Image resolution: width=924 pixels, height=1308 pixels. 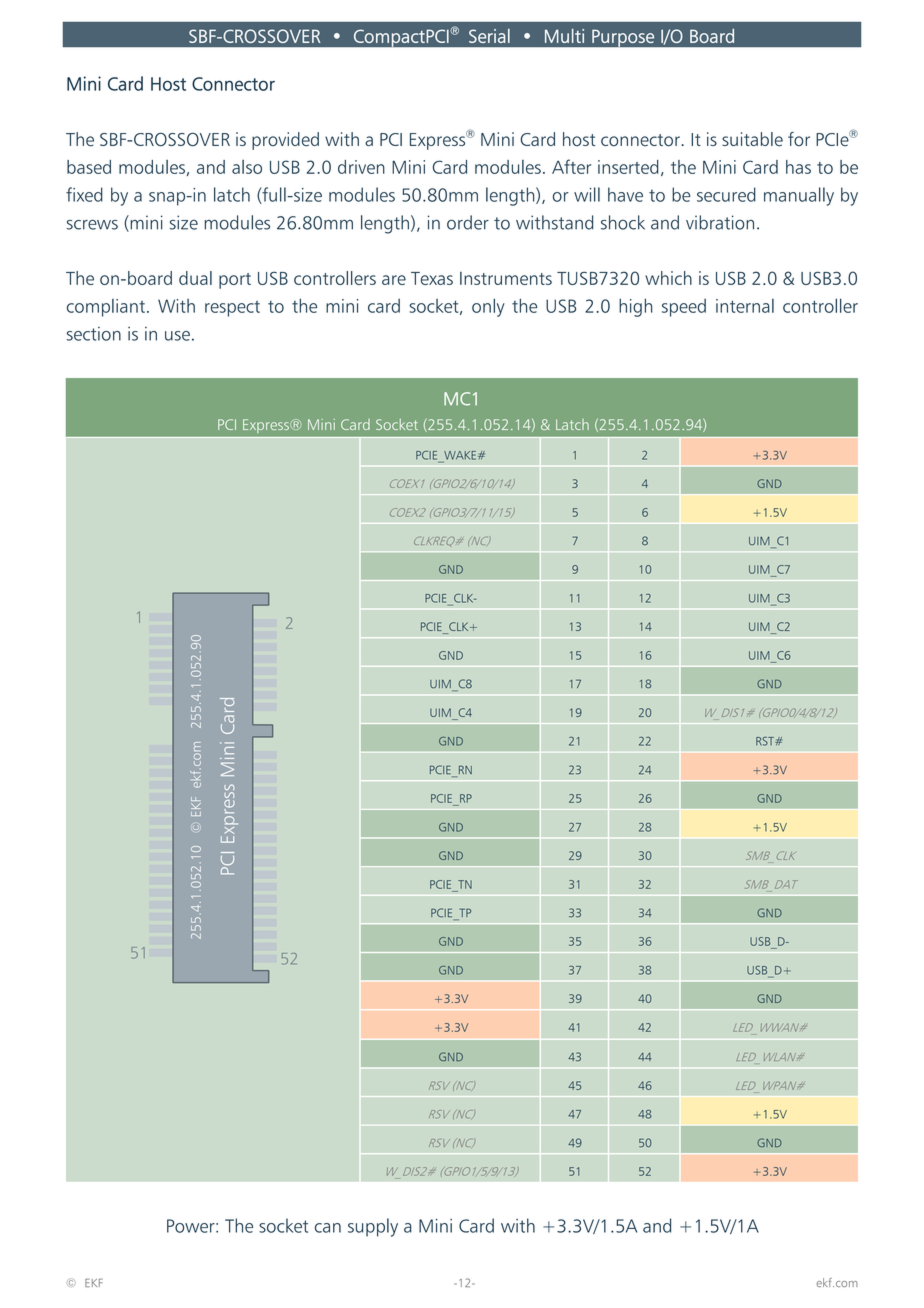 What do you see at coordinates (94, 334) in the page?
I see `section` at bounding box center [94, 334].
